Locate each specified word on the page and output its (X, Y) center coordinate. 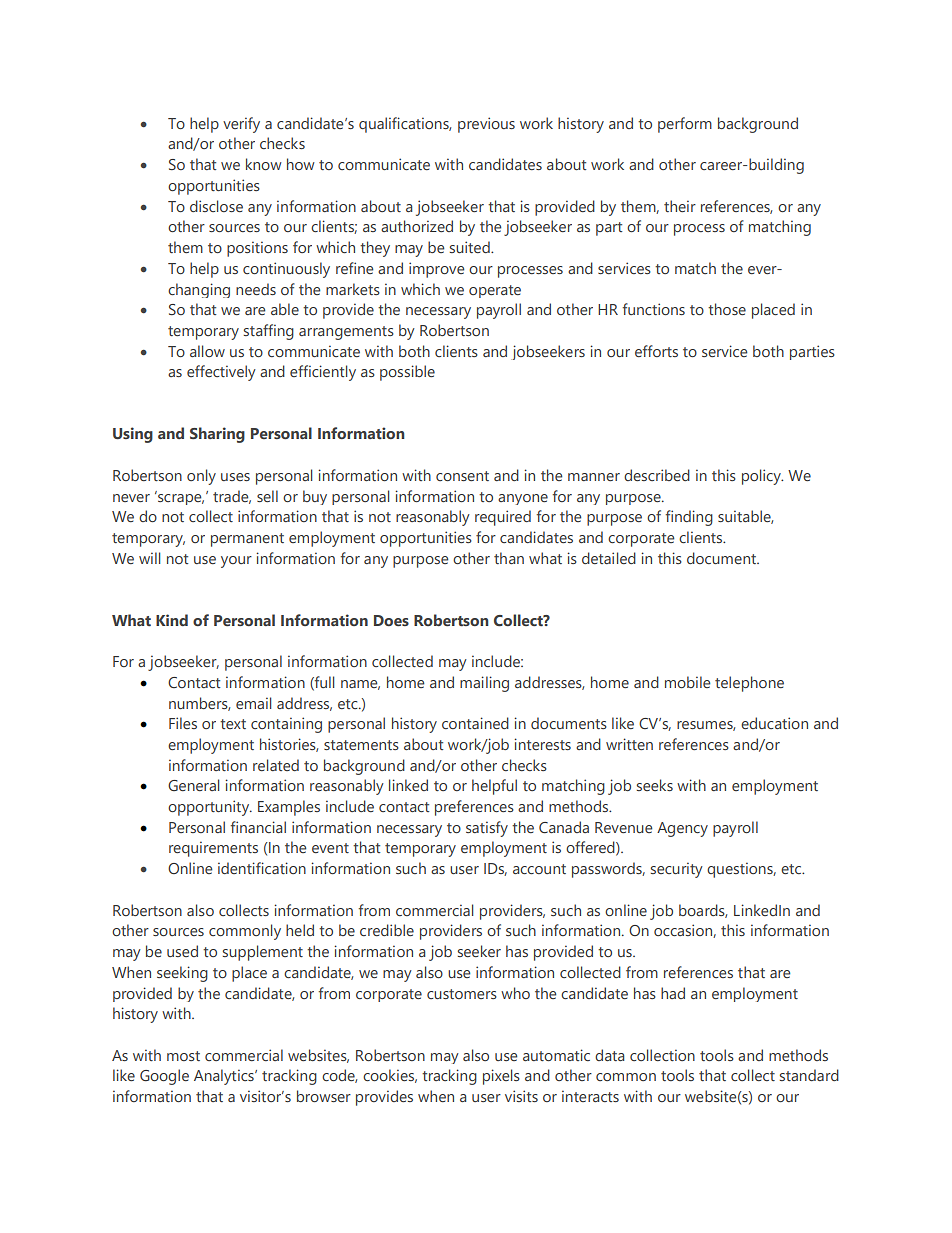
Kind (172, 620)
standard (809, 1075)
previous (486, 125)
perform (685, 125)
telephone (749, 684)
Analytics (225, 1077)
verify (241, 125)
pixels (501, 1077)
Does (391, 621)
